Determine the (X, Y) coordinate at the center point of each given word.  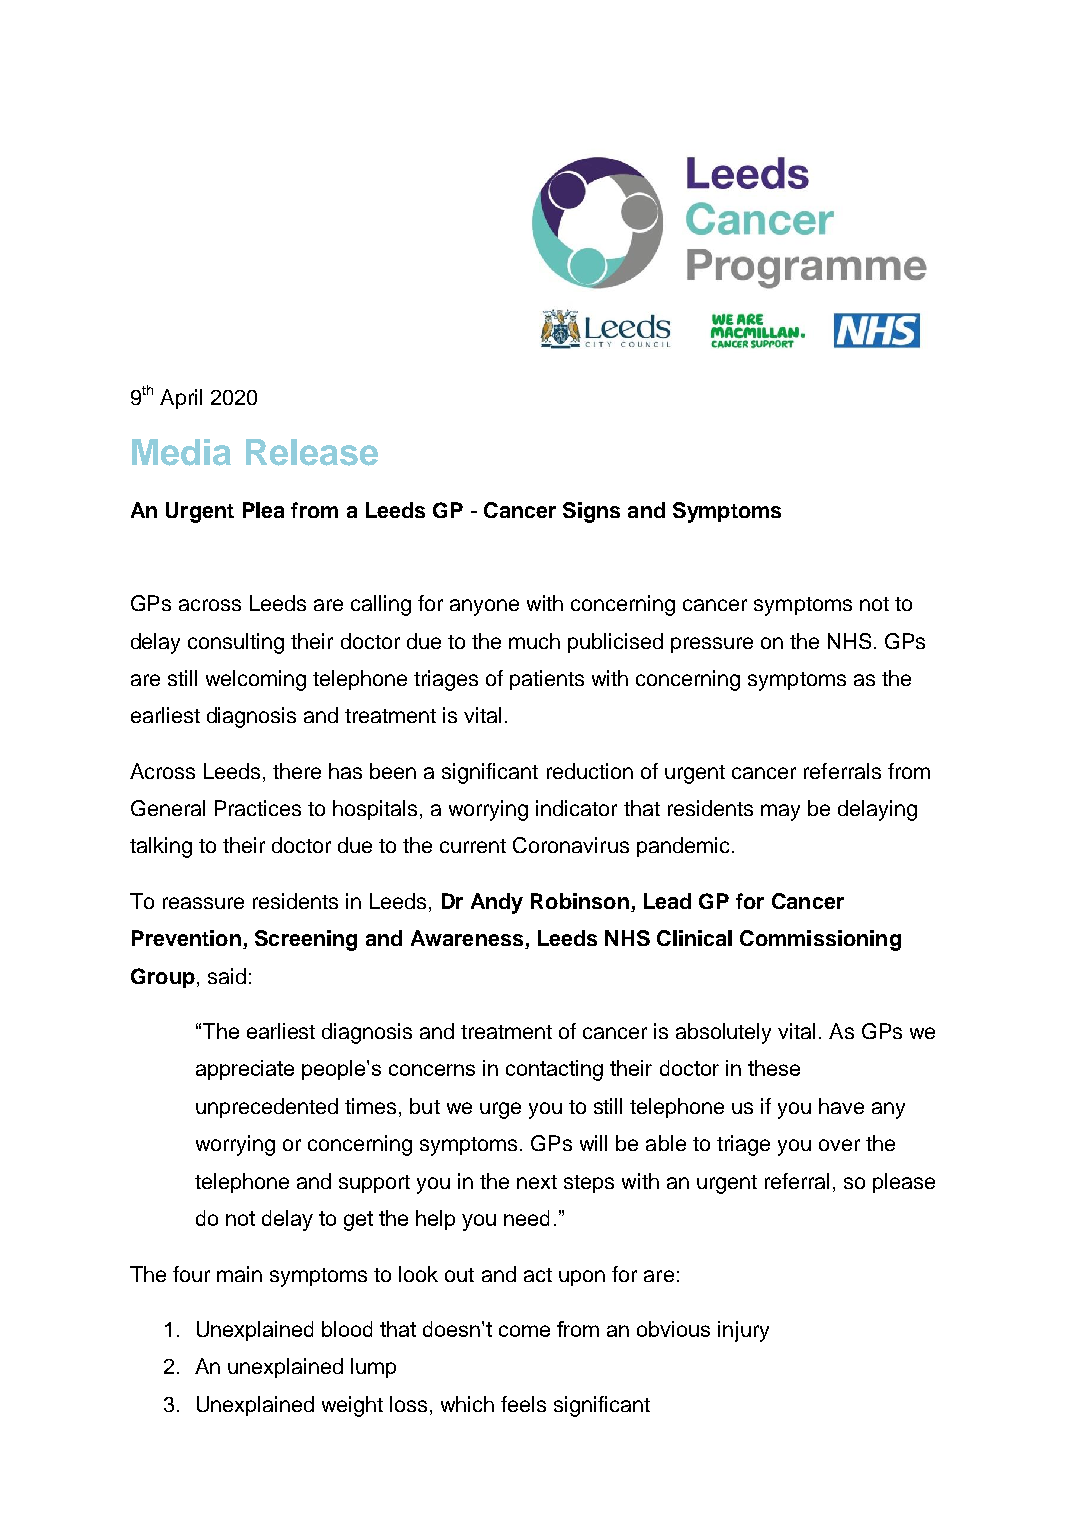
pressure (712, 645)
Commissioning (820, 940)
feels (523, 1404)
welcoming (256, 680)
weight (352, 1406)
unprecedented (267, 1108)
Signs (591, 512)
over (839, 1145)
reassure (203, 903)
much (534, 641)
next (537, 1182)
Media (181, 452)
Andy (497, 903)
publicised (615, 643)
